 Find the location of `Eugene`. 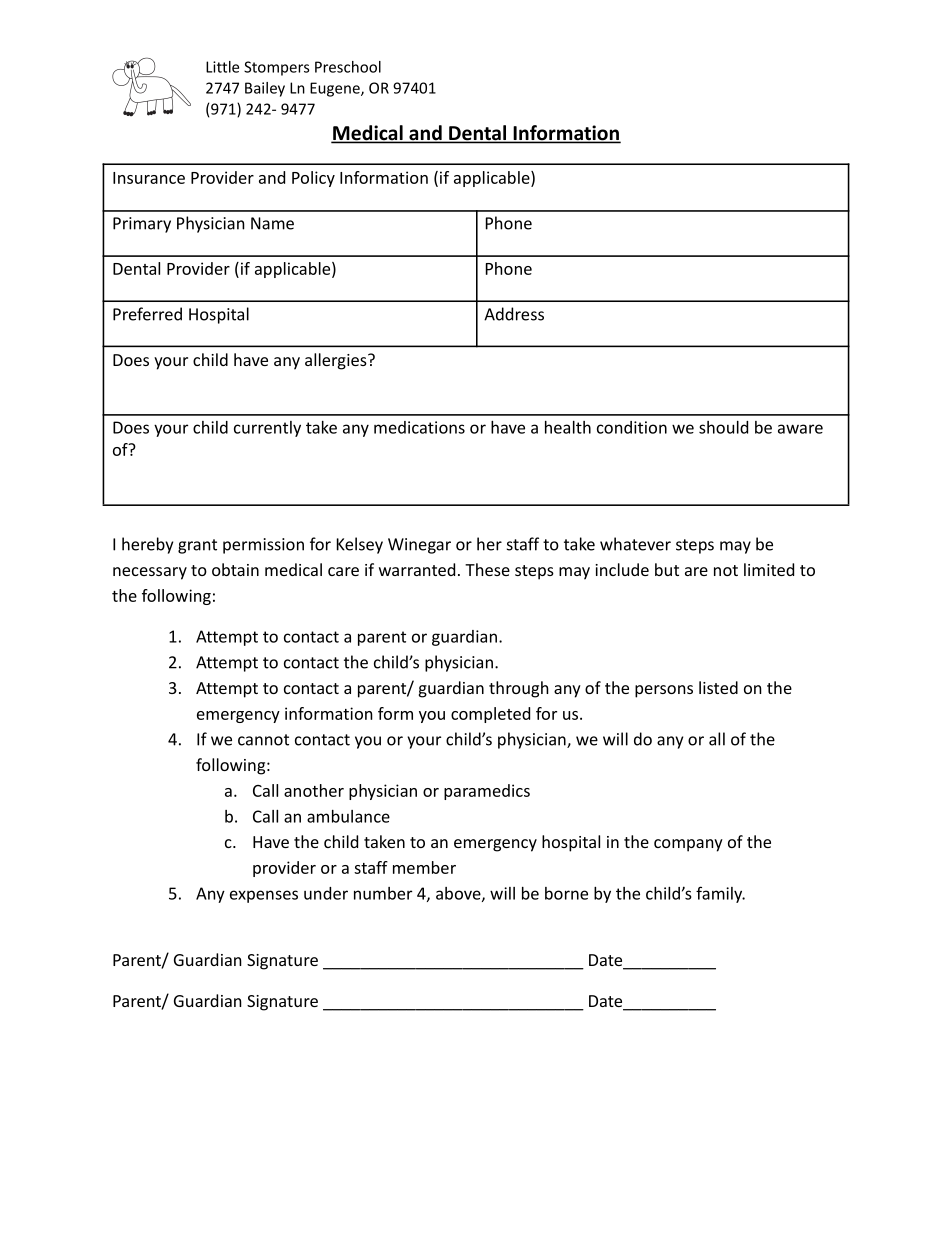

Eugene is located at coordinates (336, 89).
